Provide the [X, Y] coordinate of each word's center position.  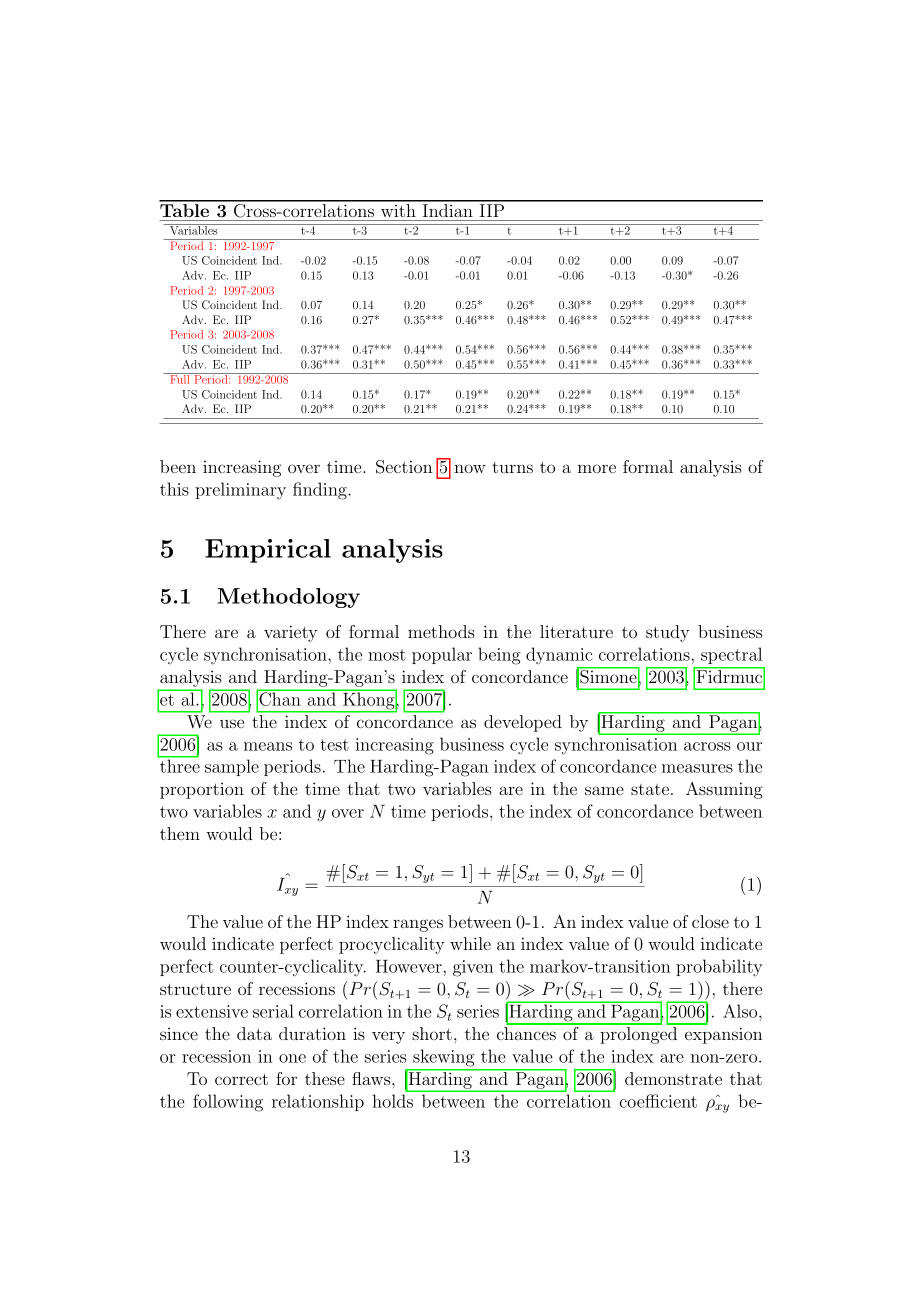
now [470, 468]
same [604, 790]
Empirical [268, 551]
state [650, 789]
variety [291, 633]
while [470, 943]
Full [180, 378]
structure [195, 989]
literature [576, 631]
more [597, 468]
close [710, 921]
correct [241, 1079]
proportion [202, 791]
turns [512, 467]
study [668, 633]
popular [442, 655]
